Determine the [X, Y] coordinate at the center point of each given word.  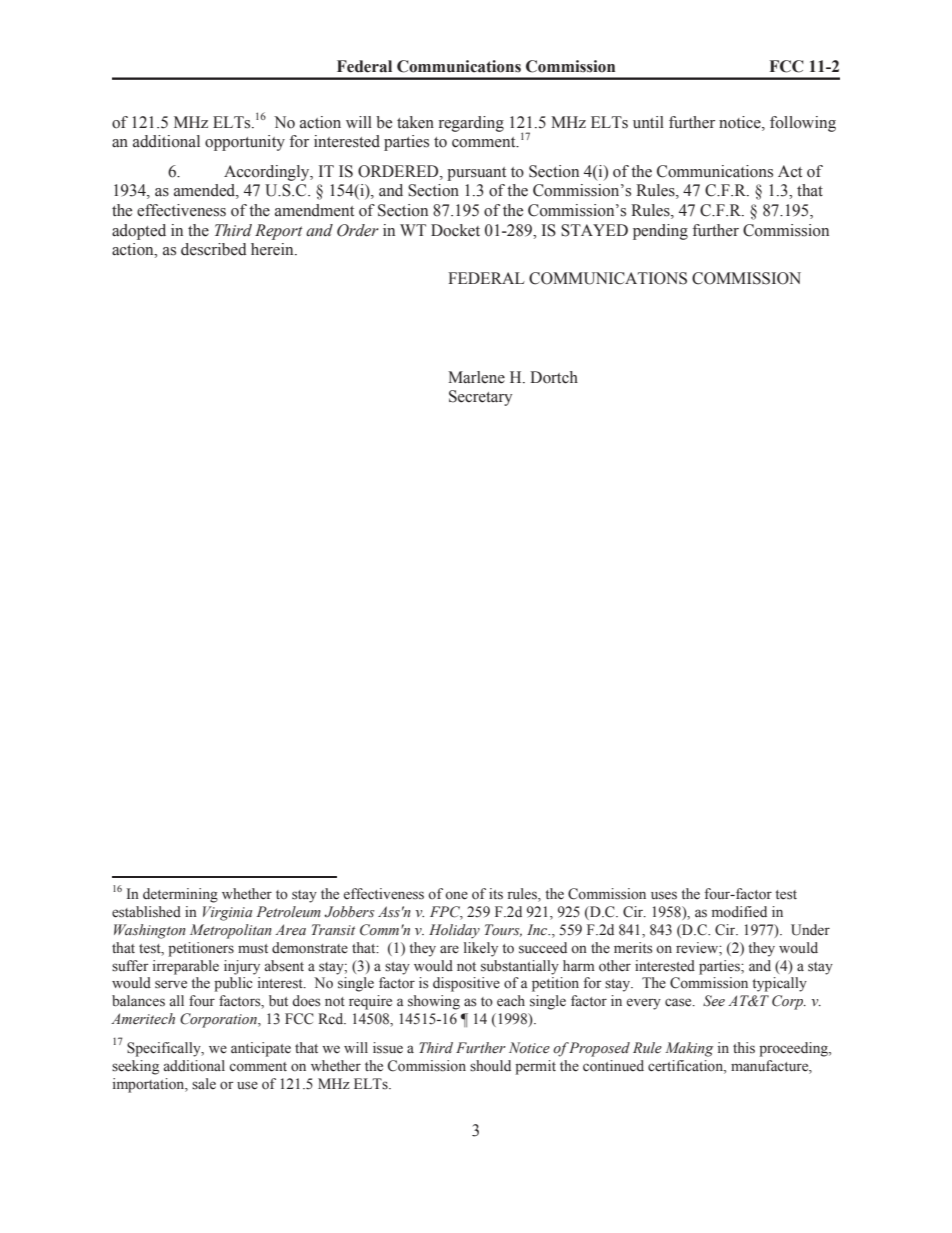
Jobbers [349, 912]
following [803, 124]
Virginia [228, 913]
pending [660, 232]
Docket [455, 230]
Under [810, 930]
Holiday [454, 931]
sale [204, 1083]
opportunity [245, 143]
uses [664, 895]
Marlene [476, 377]
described [214, 249]
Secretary [481, 398]
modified [739, 912]
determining [180, 895]
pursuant [476, 174]
